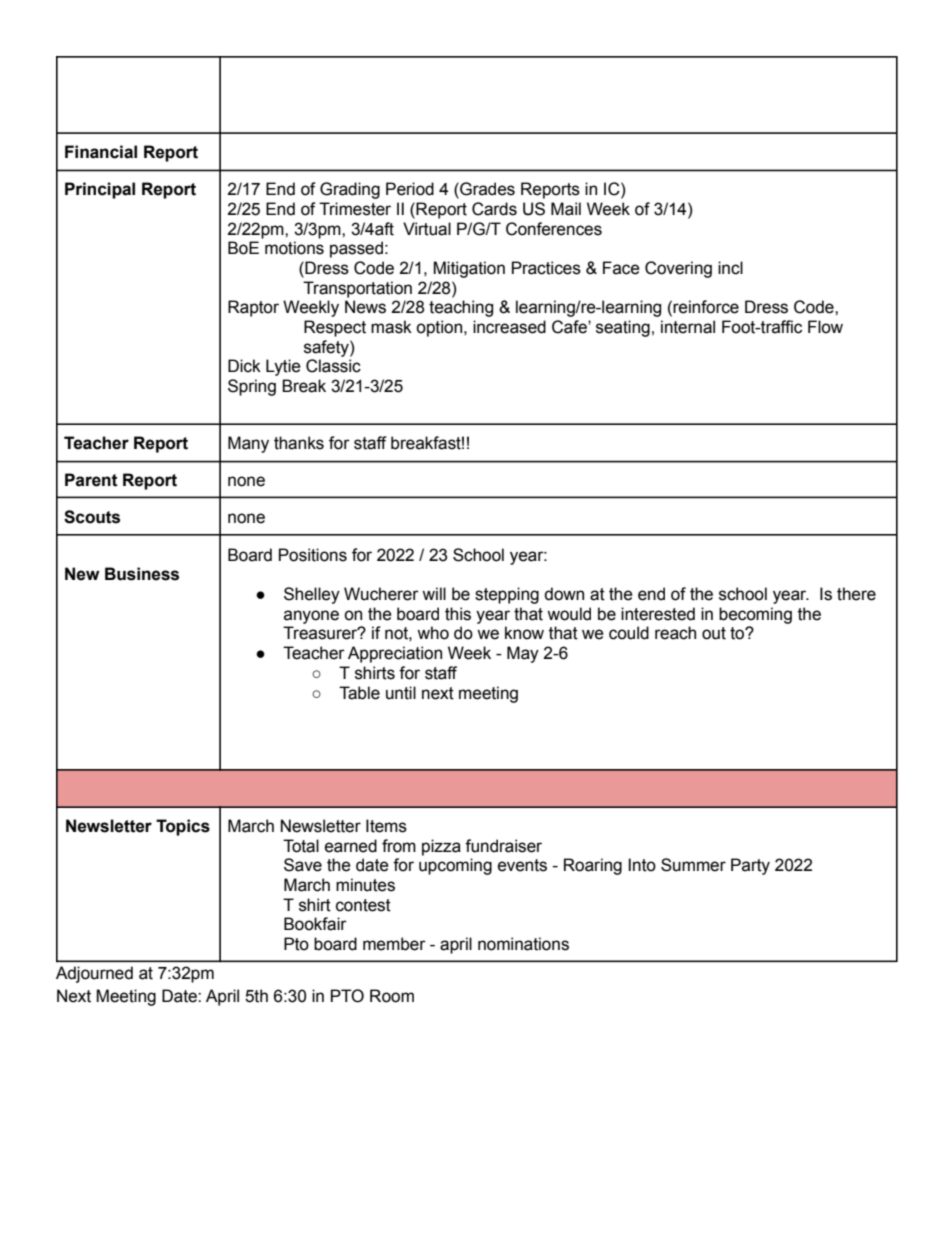  What do you see at coordinates (494, 209) in the document?
I see `Cards` at bounding box center [494, 209].
